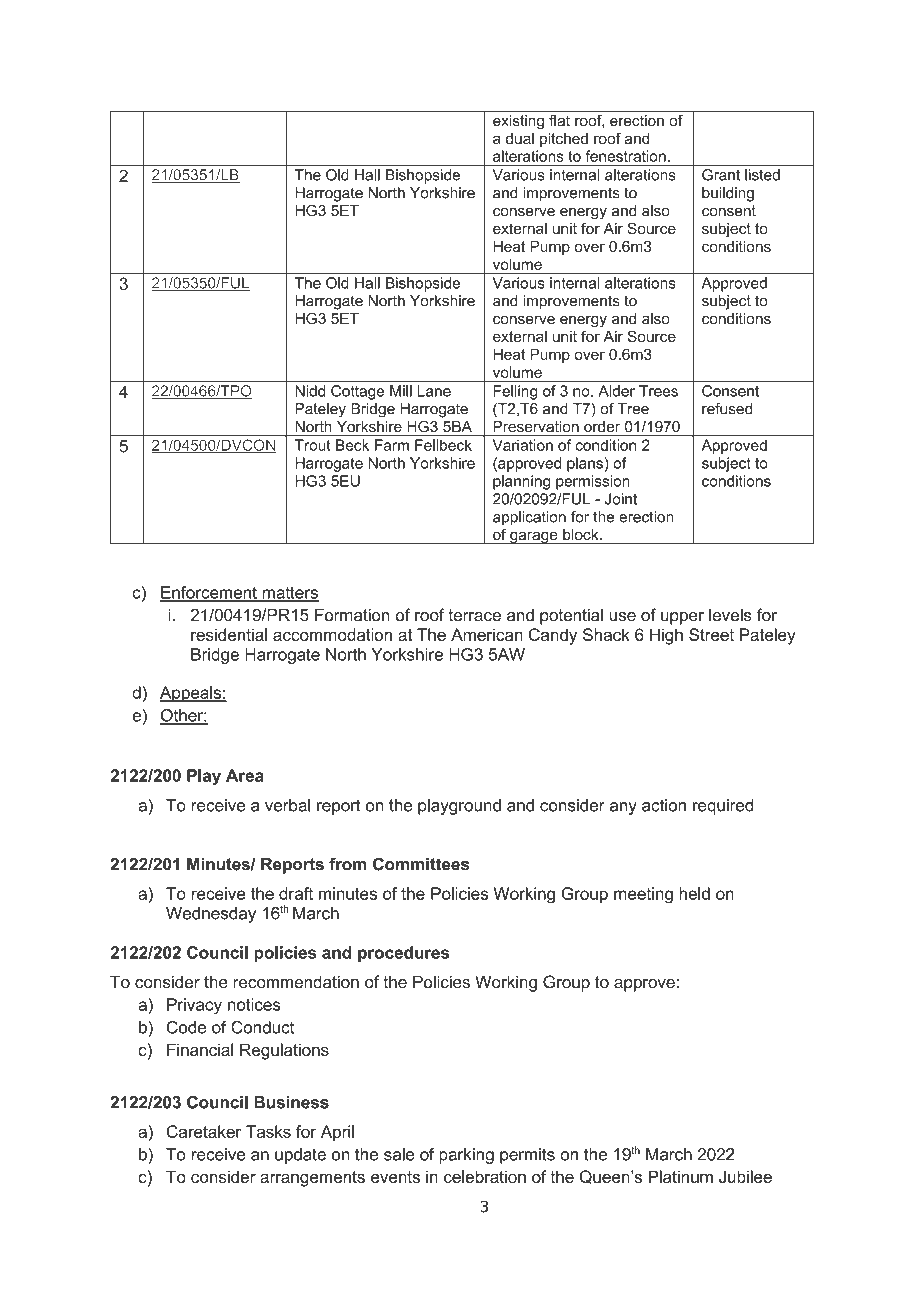 The height and width of the screenshot is (1308, 924). Describe the element at coordinates (268, 1131) in the screenshot. I see `Tasks` at that location.
